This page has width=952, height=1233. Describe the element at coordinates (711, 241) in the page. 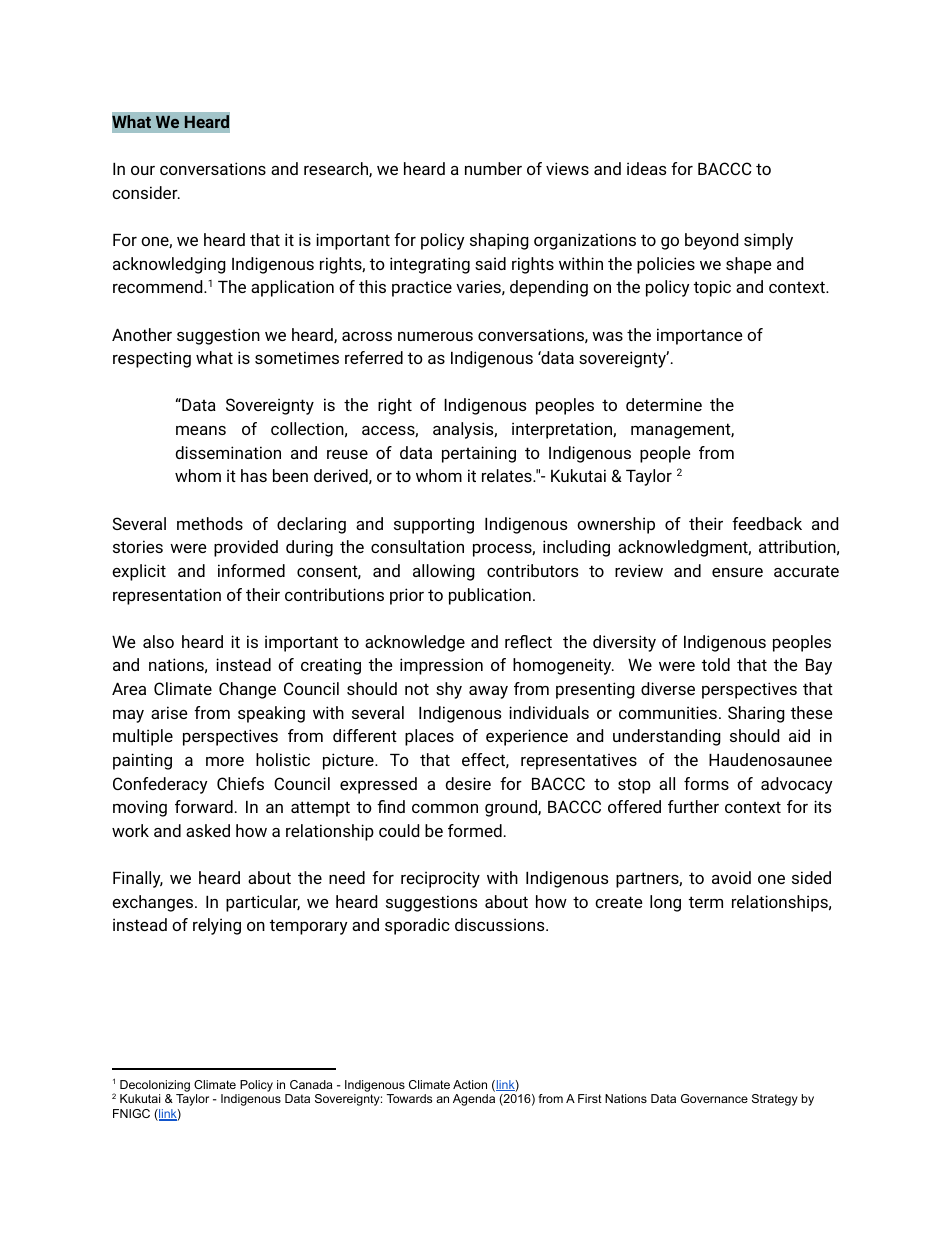

I see `beyond` at that location.
